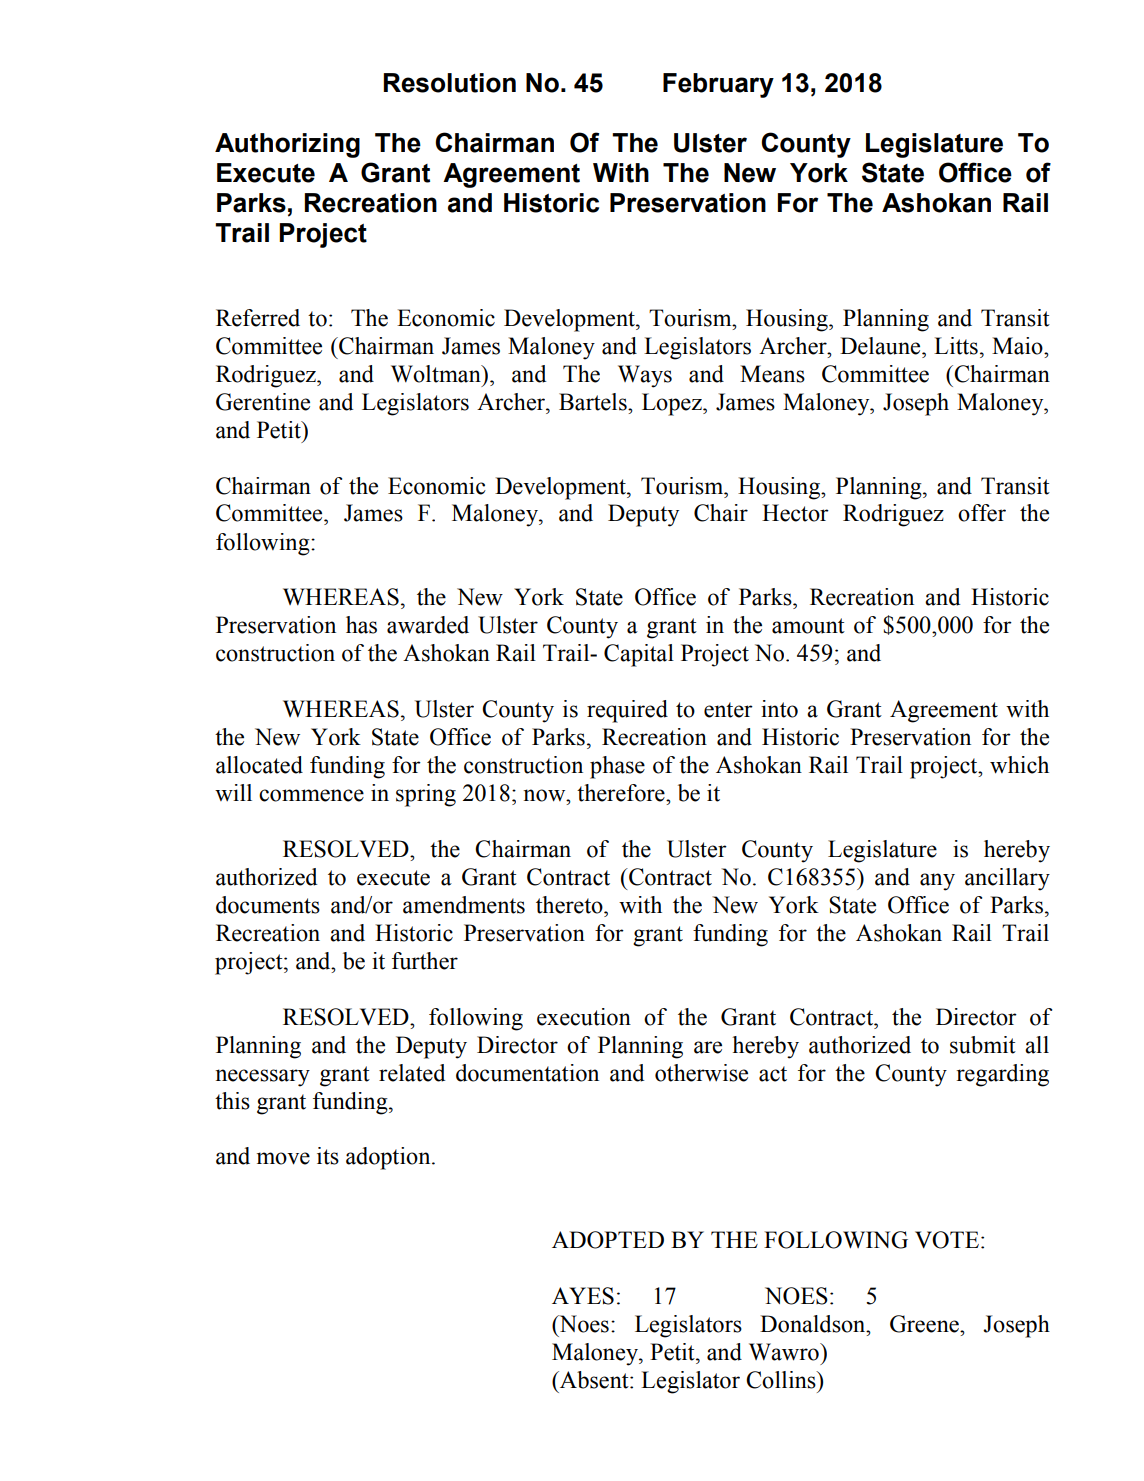  I want to click on otherwise, so click(701, 1073).
